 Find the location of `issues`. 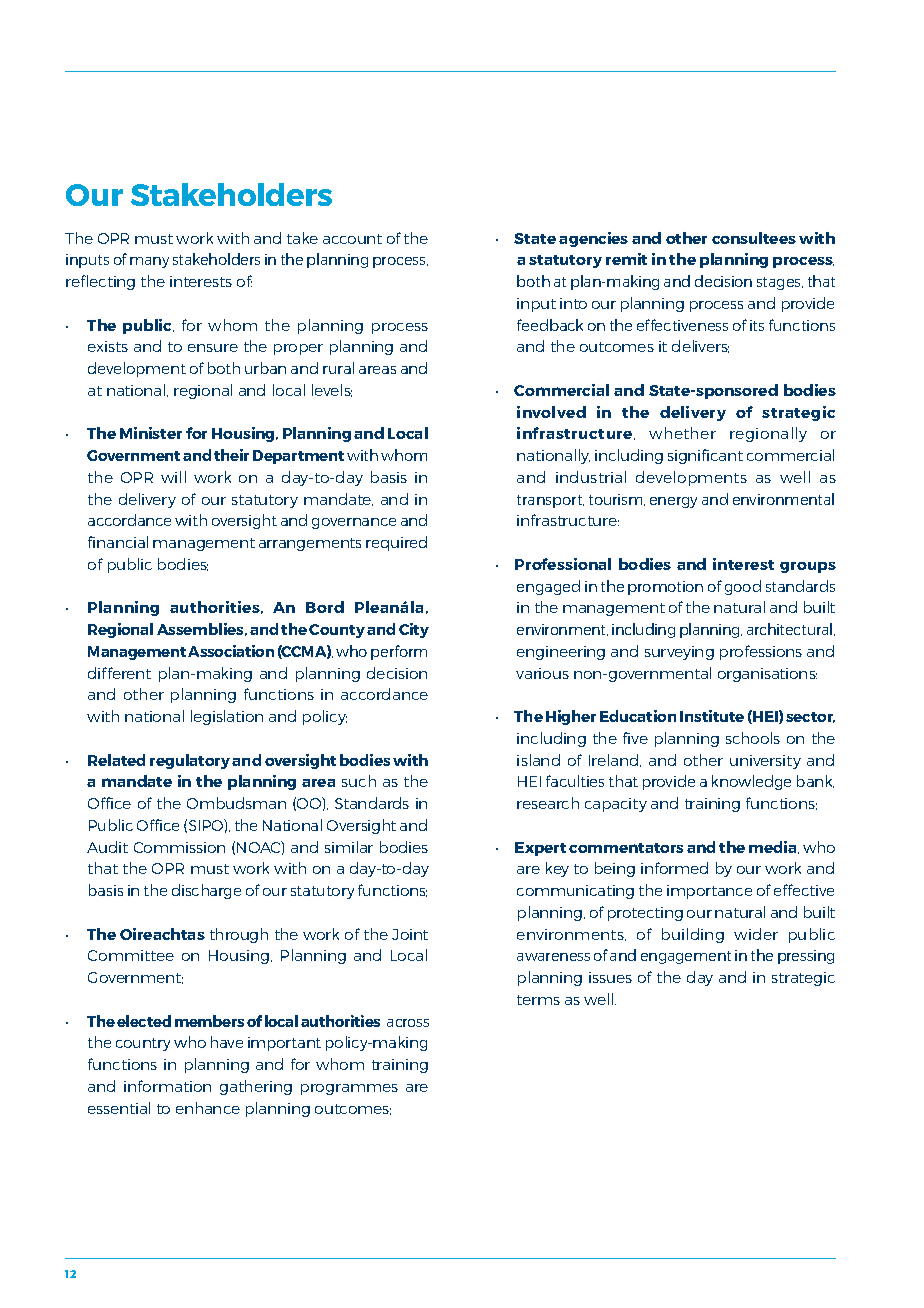

issues is located at coordinates (610, 977).
